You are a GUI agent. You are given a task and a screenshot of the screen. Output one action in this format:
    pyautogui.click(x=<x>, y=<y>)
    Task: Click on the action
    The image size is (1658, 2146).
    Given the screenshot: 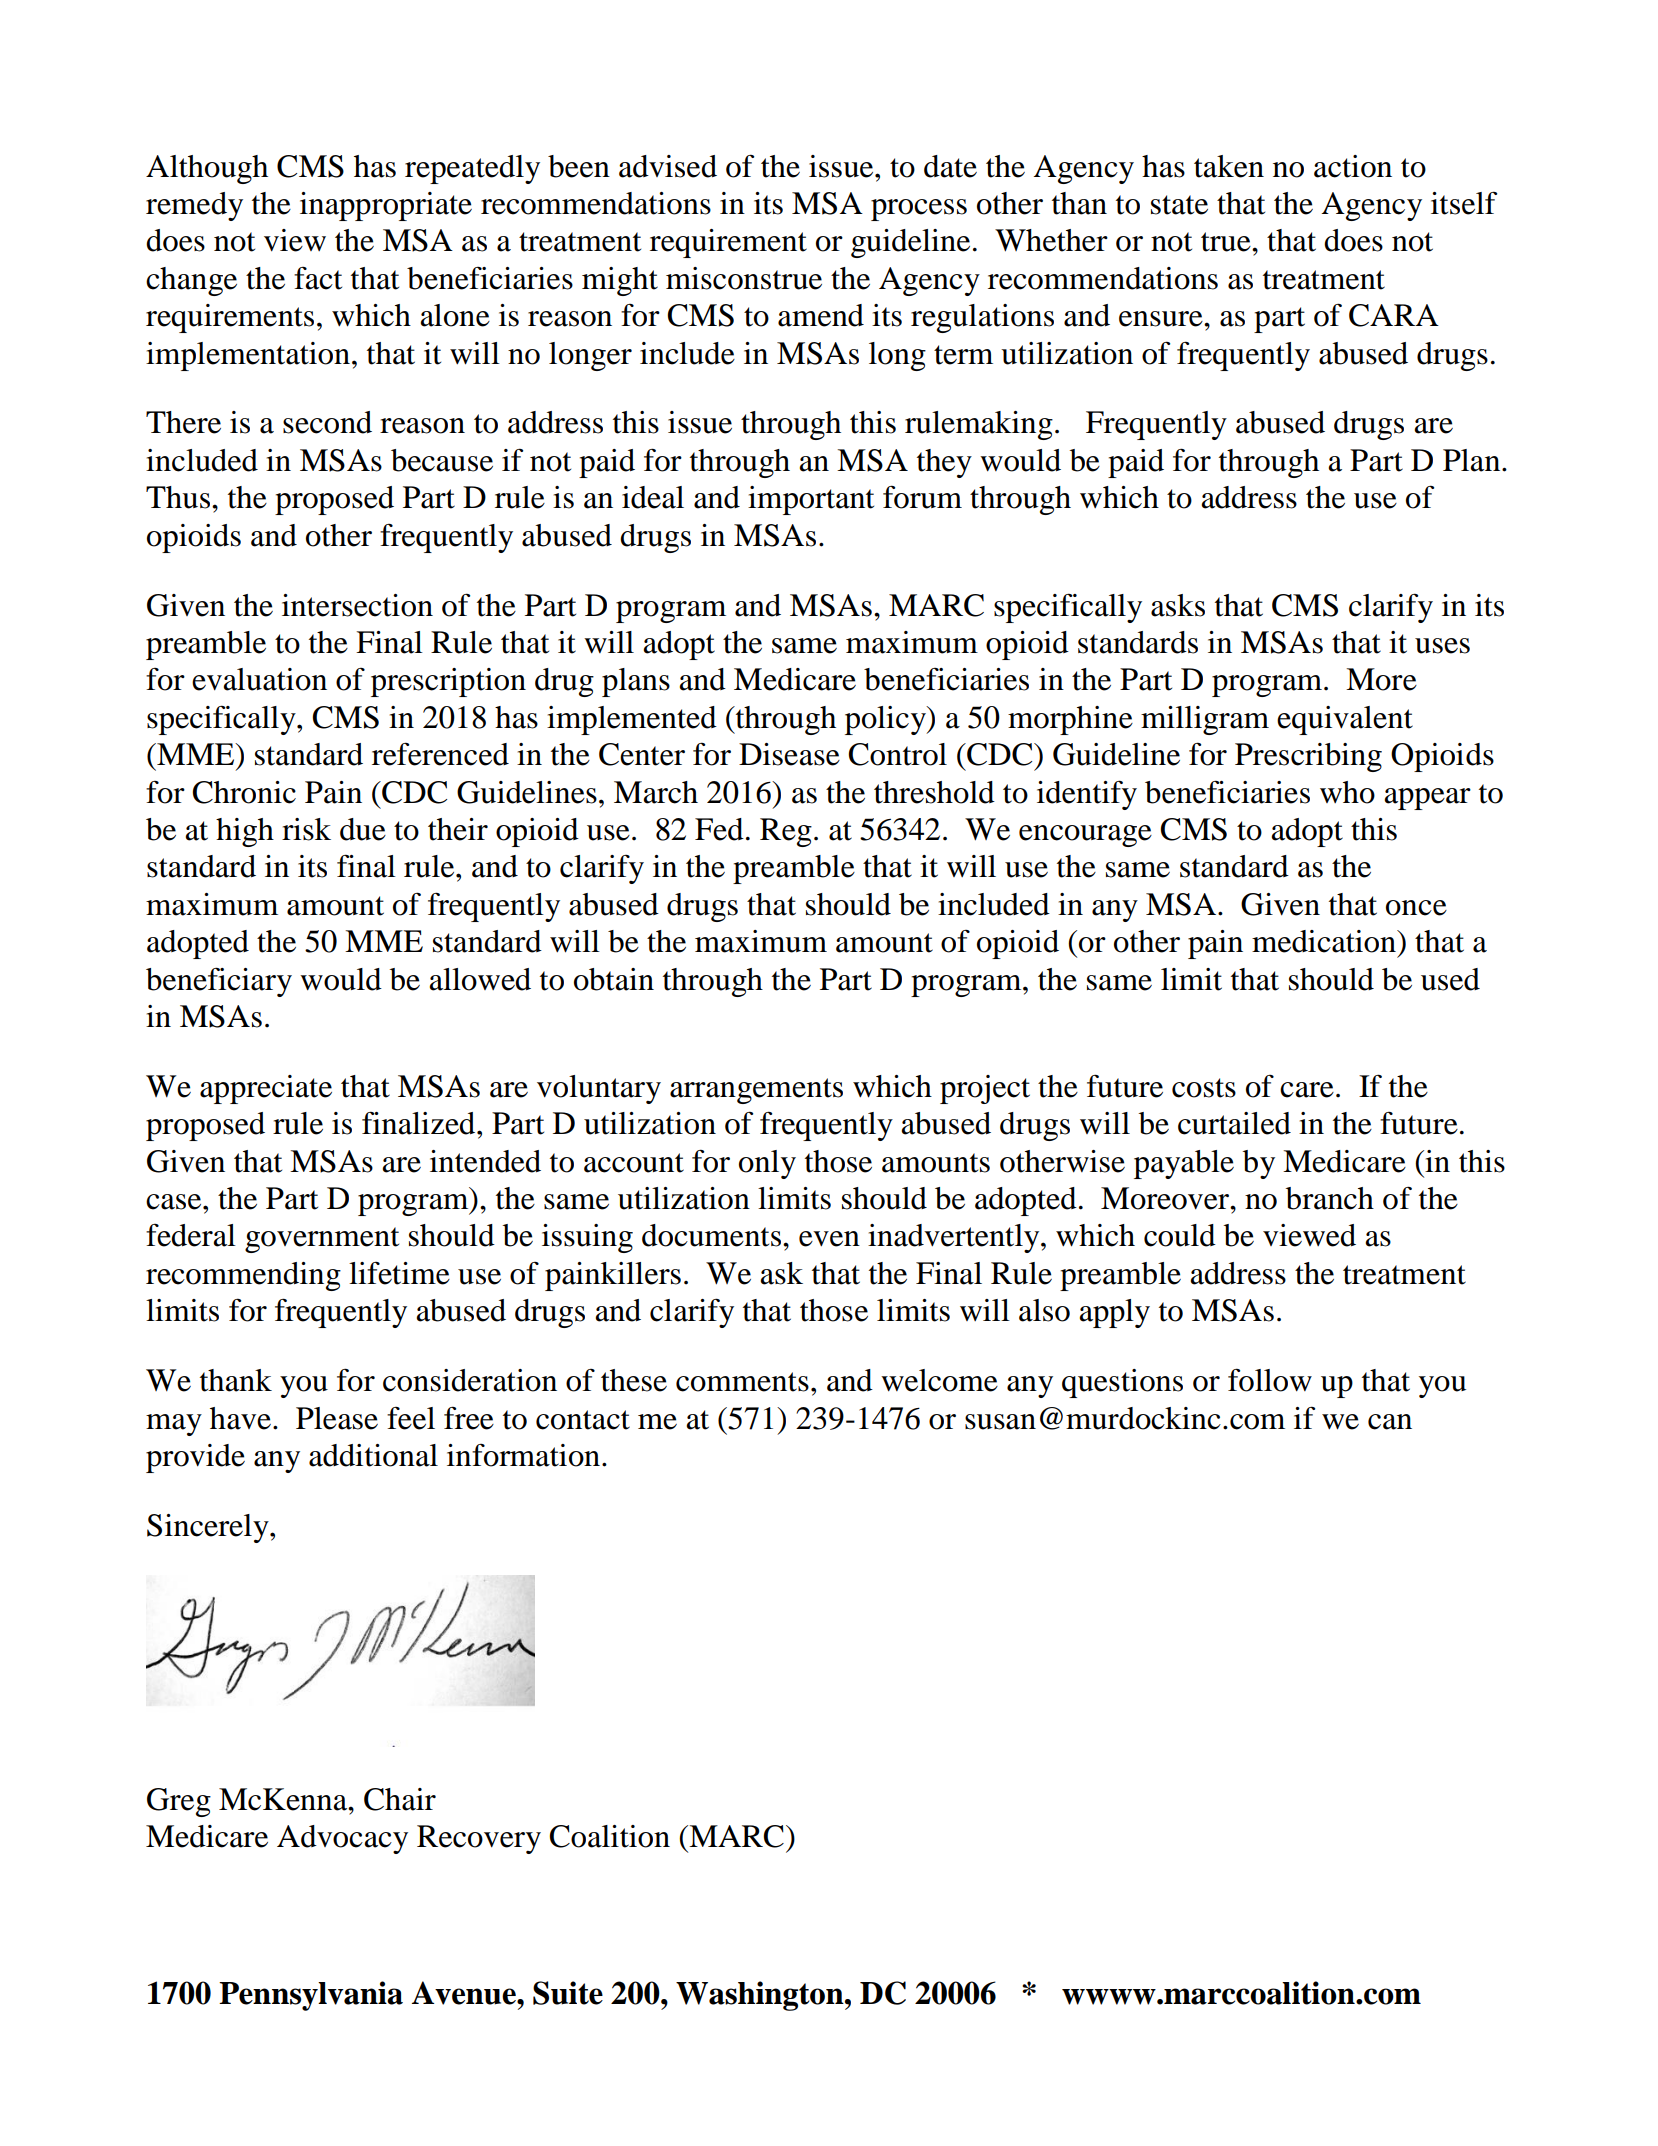 What is the action you would take?
    pyautogui.click(x=1353, y=166)
